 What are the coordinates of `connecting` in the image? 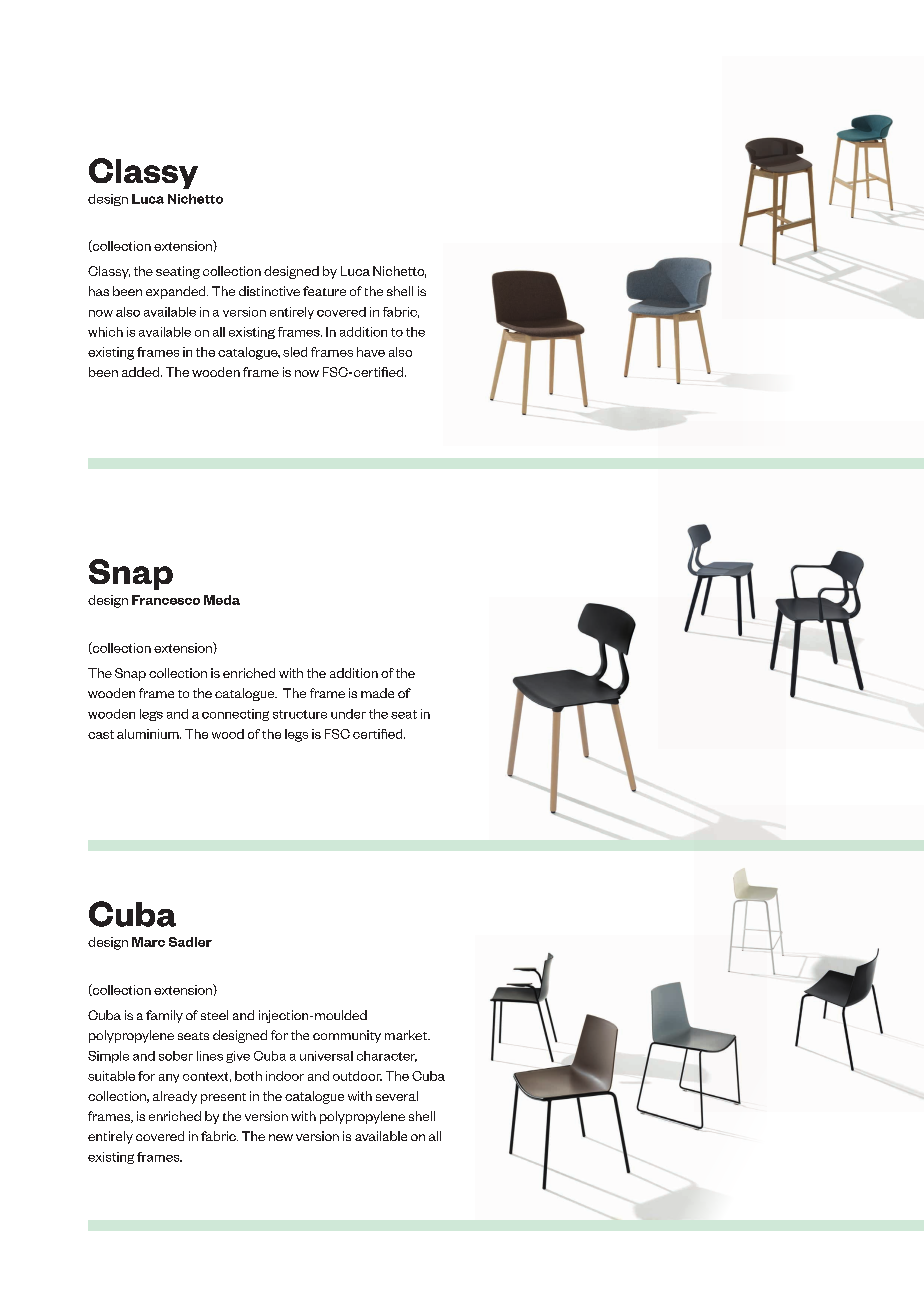 It's located at (235, 715).
